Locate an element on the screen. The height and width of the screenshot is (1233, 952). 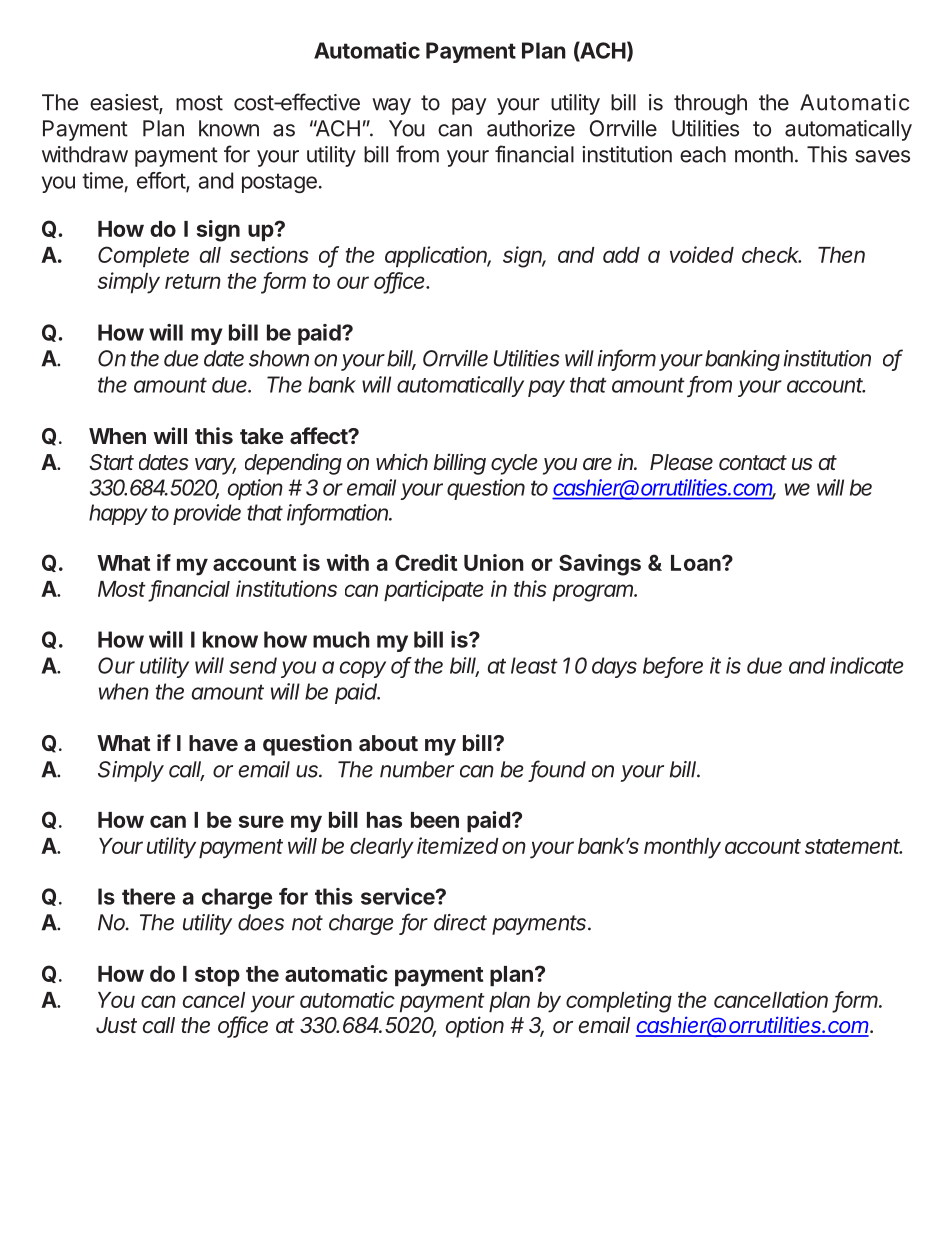
cycle is located at coordinates (514, 464).
